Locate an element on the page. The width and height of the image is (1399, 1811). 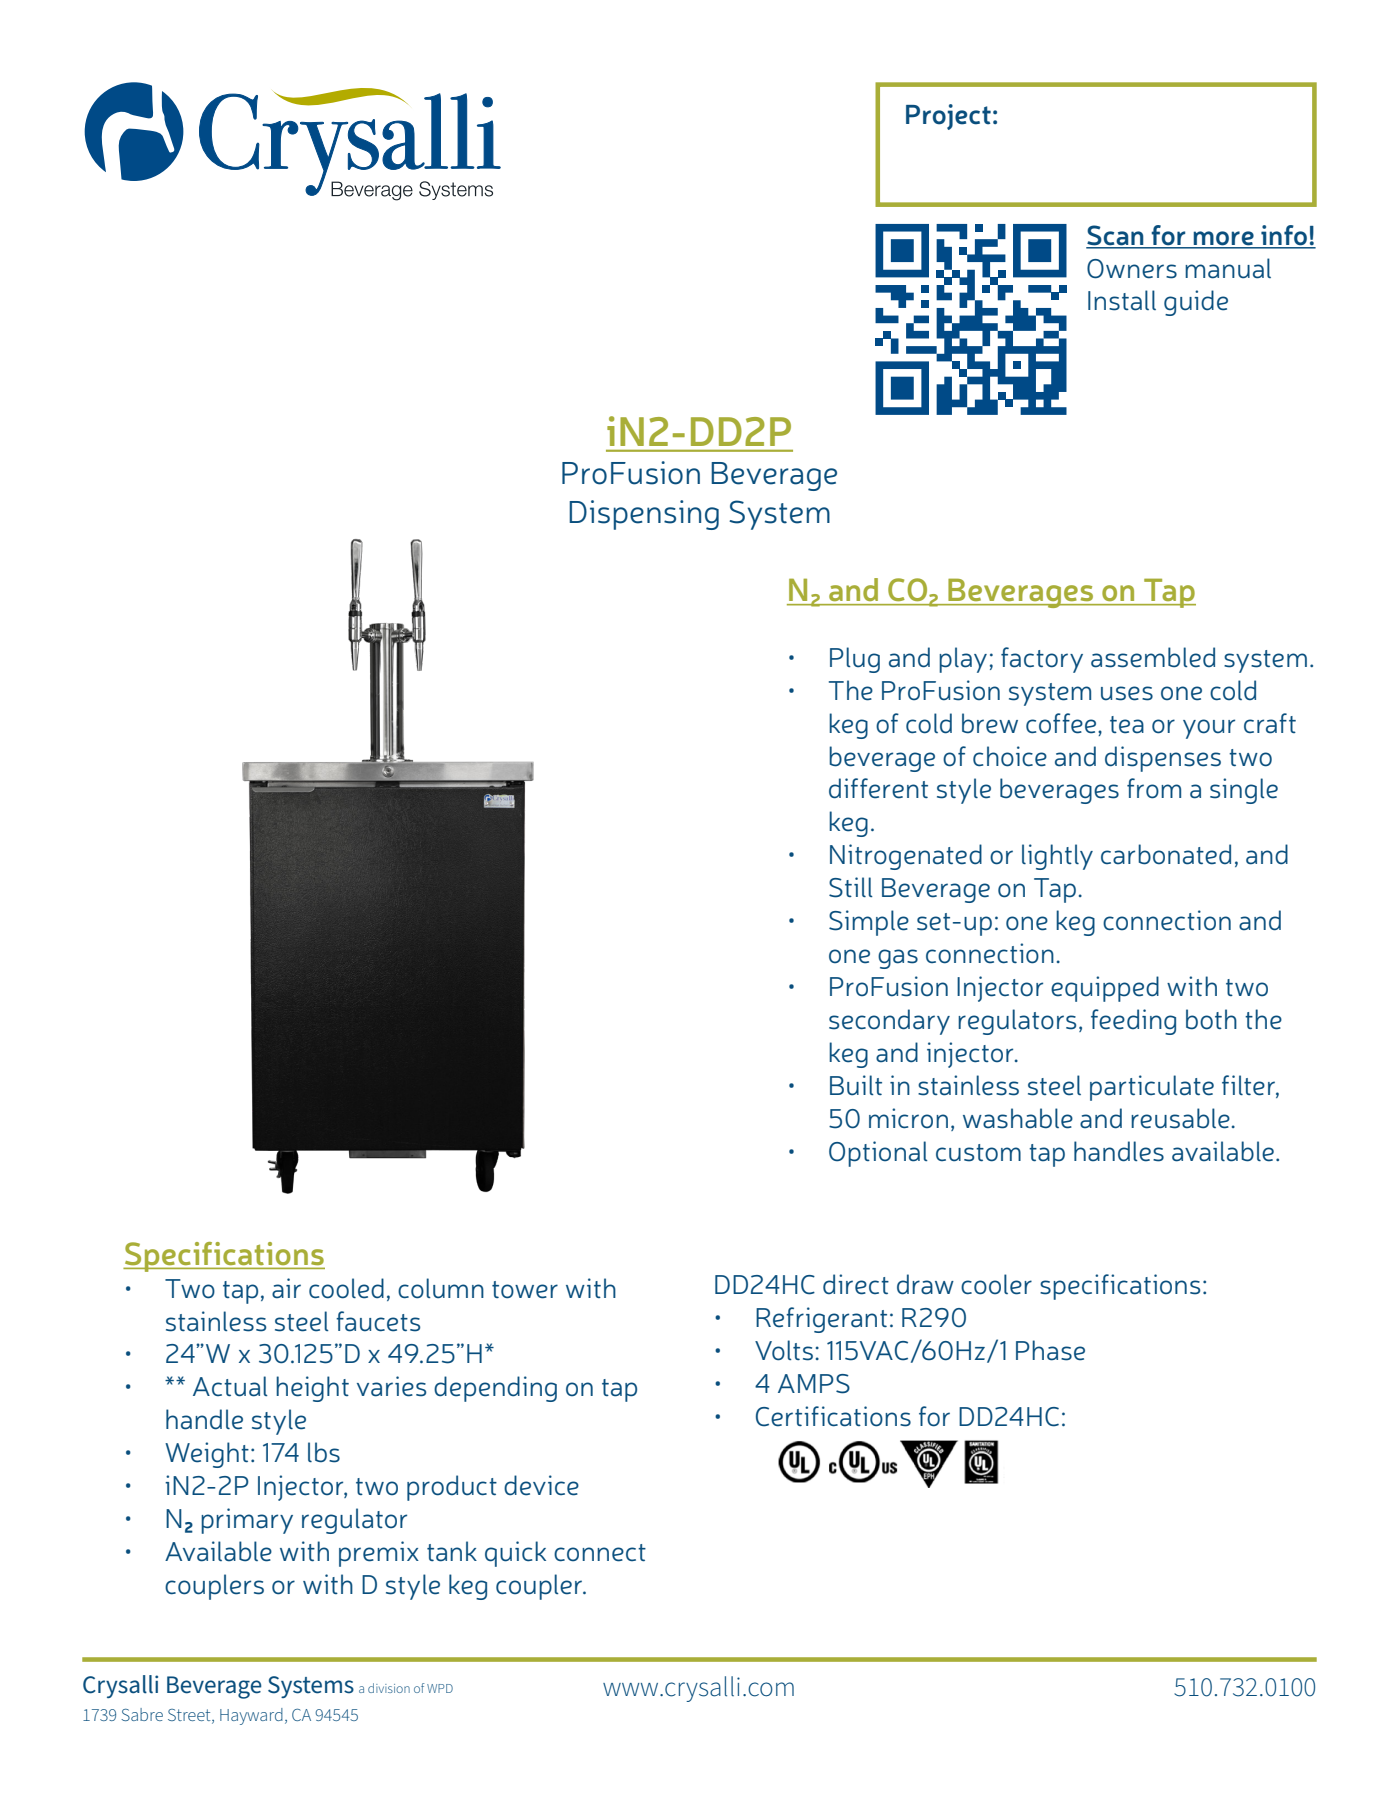
Owners is located at coordinates (1132, 269).
